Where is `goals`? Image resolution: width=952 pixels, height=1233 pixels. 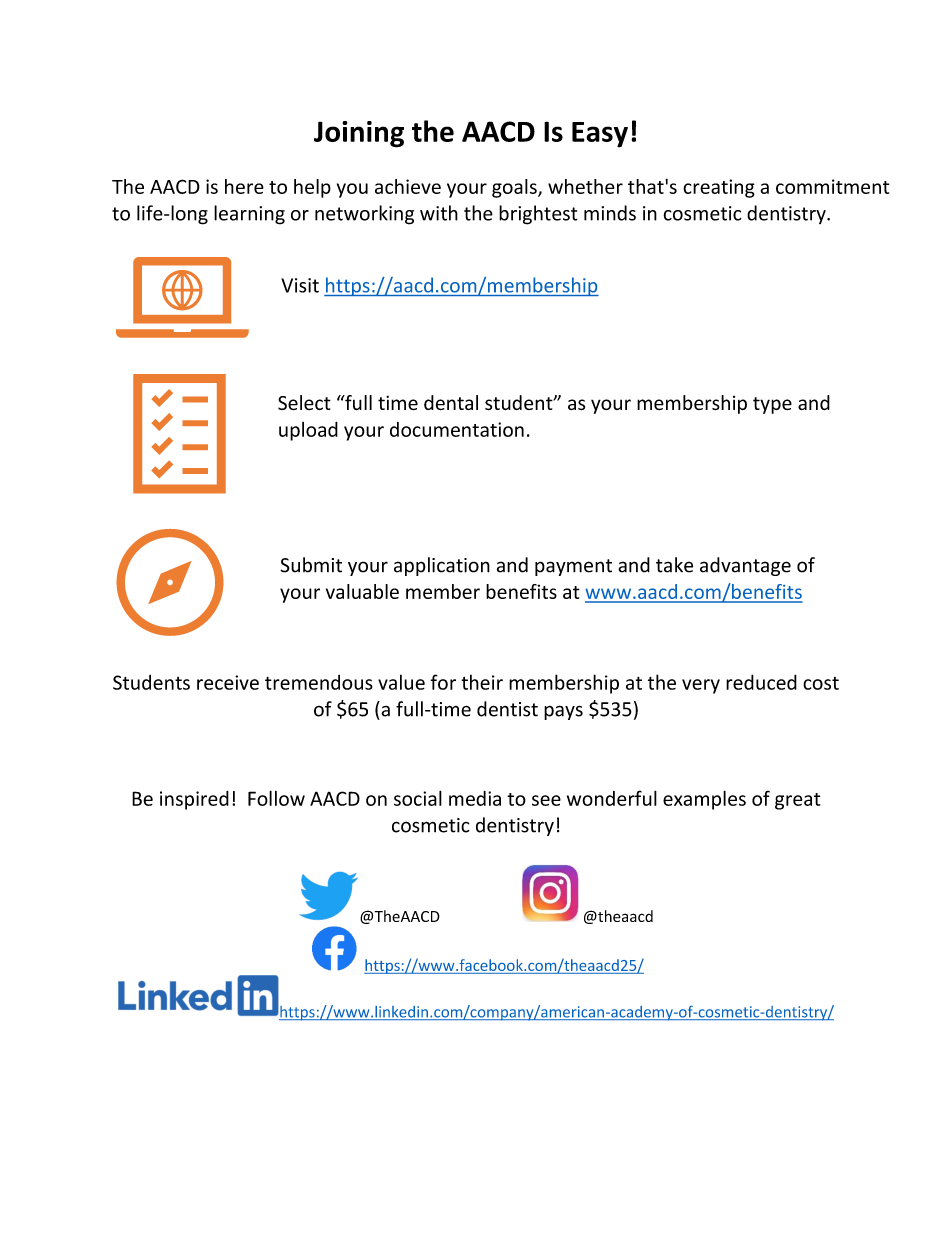 goals is located at coordinates (515, 188).
